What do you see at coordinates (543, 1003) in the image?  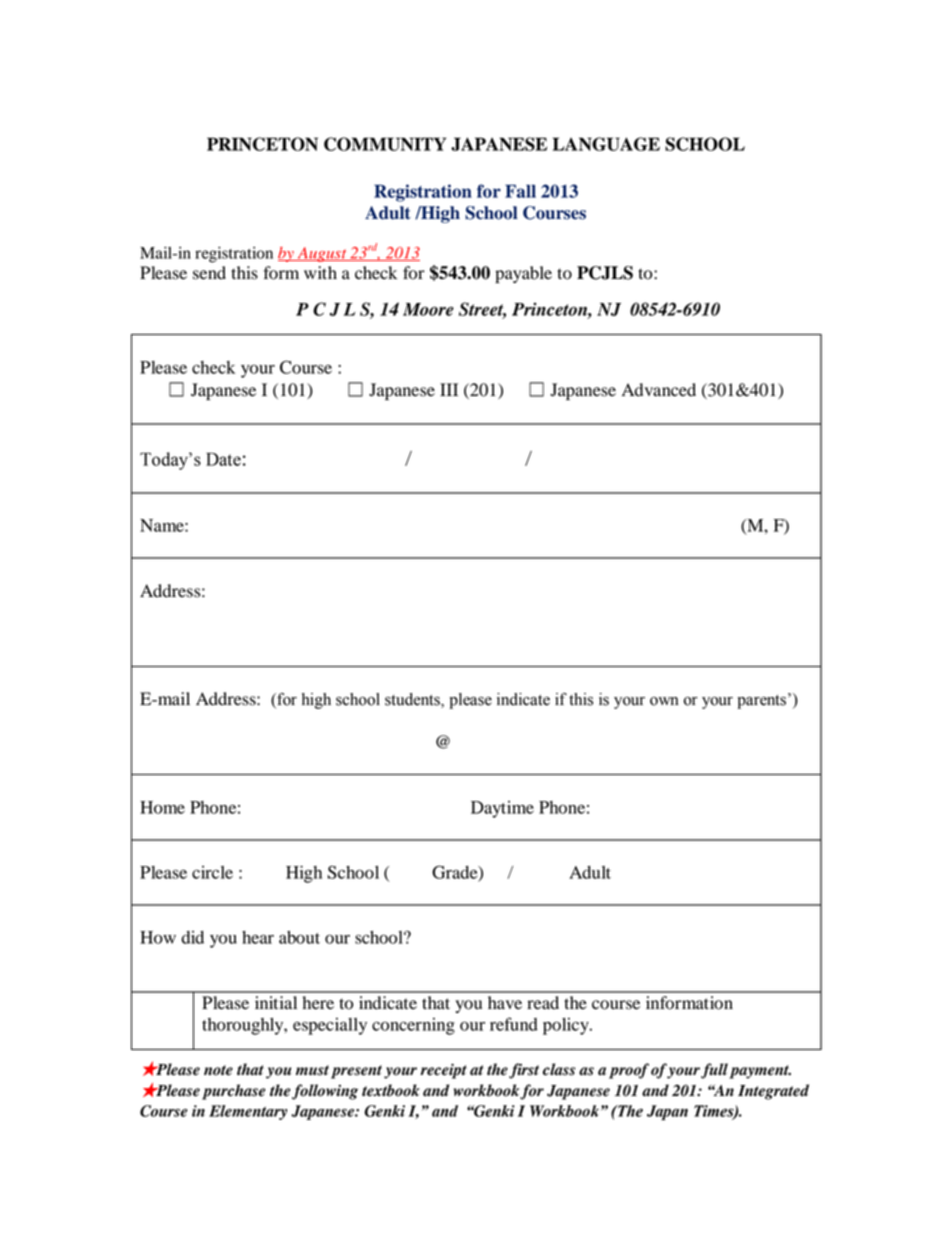 I see `read` at bounding box center [543, 1003].
